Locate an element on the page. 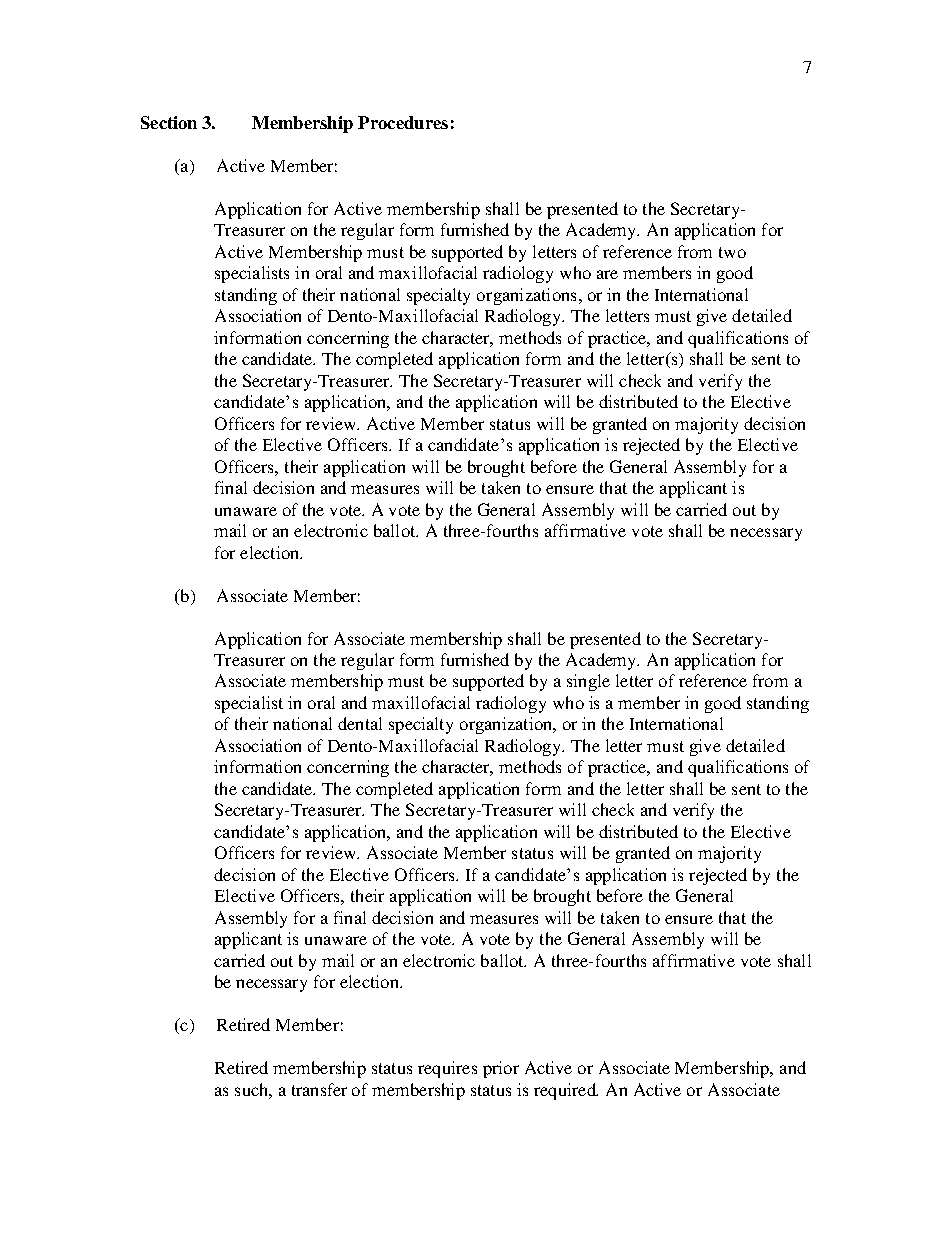 The width and height of the document is (952, 1233). two is located at coordinates (732, 252).
